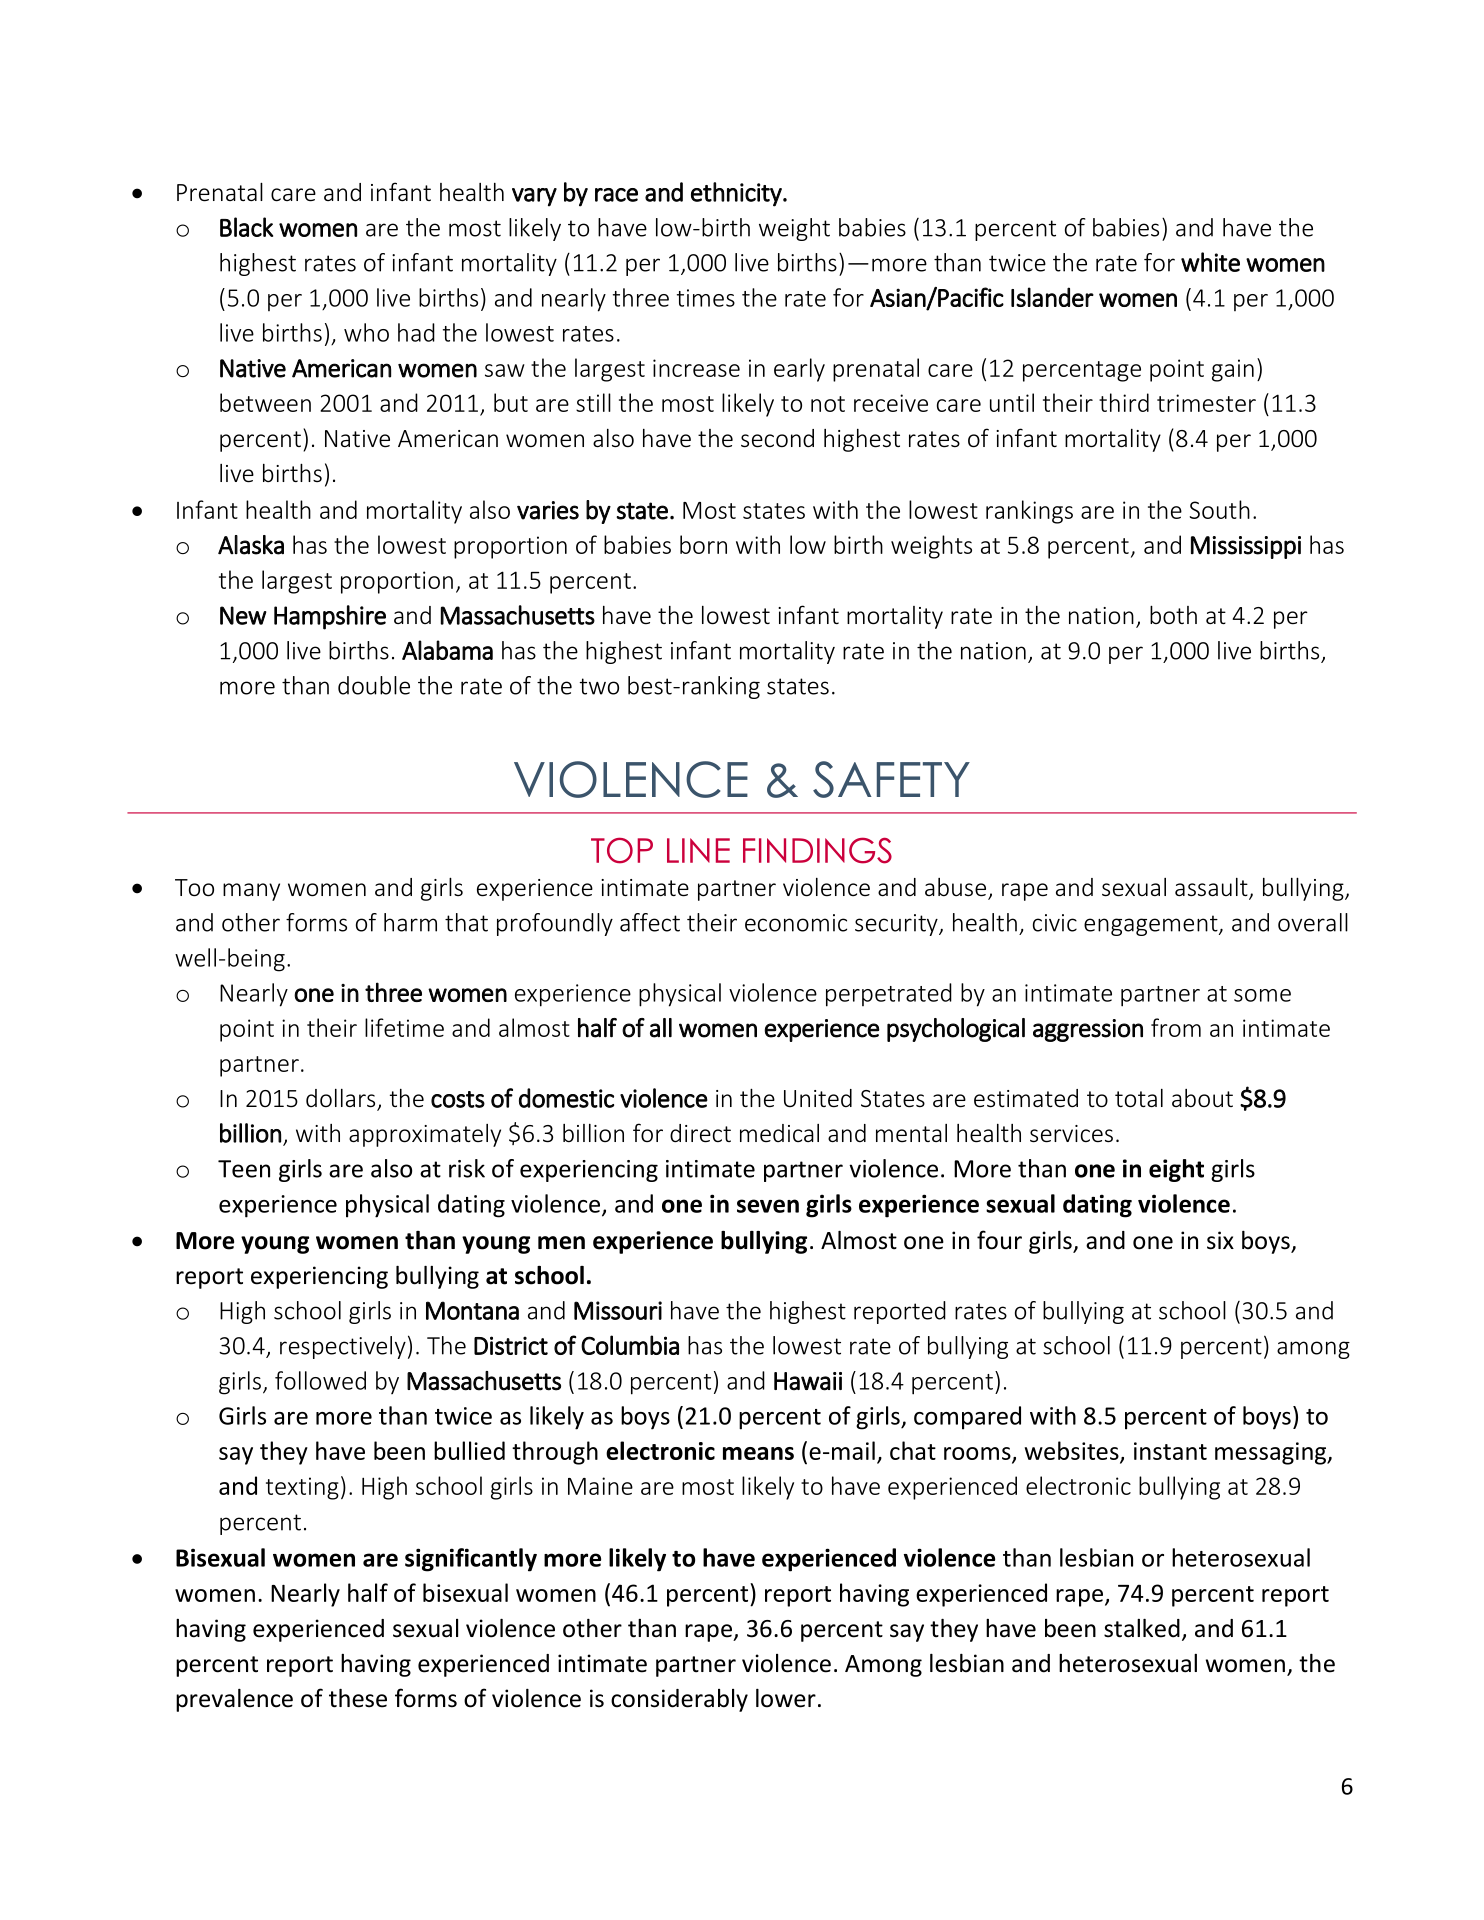 The image size is (1484, 1920). I want to click on respectively, so click(343, 1347).
